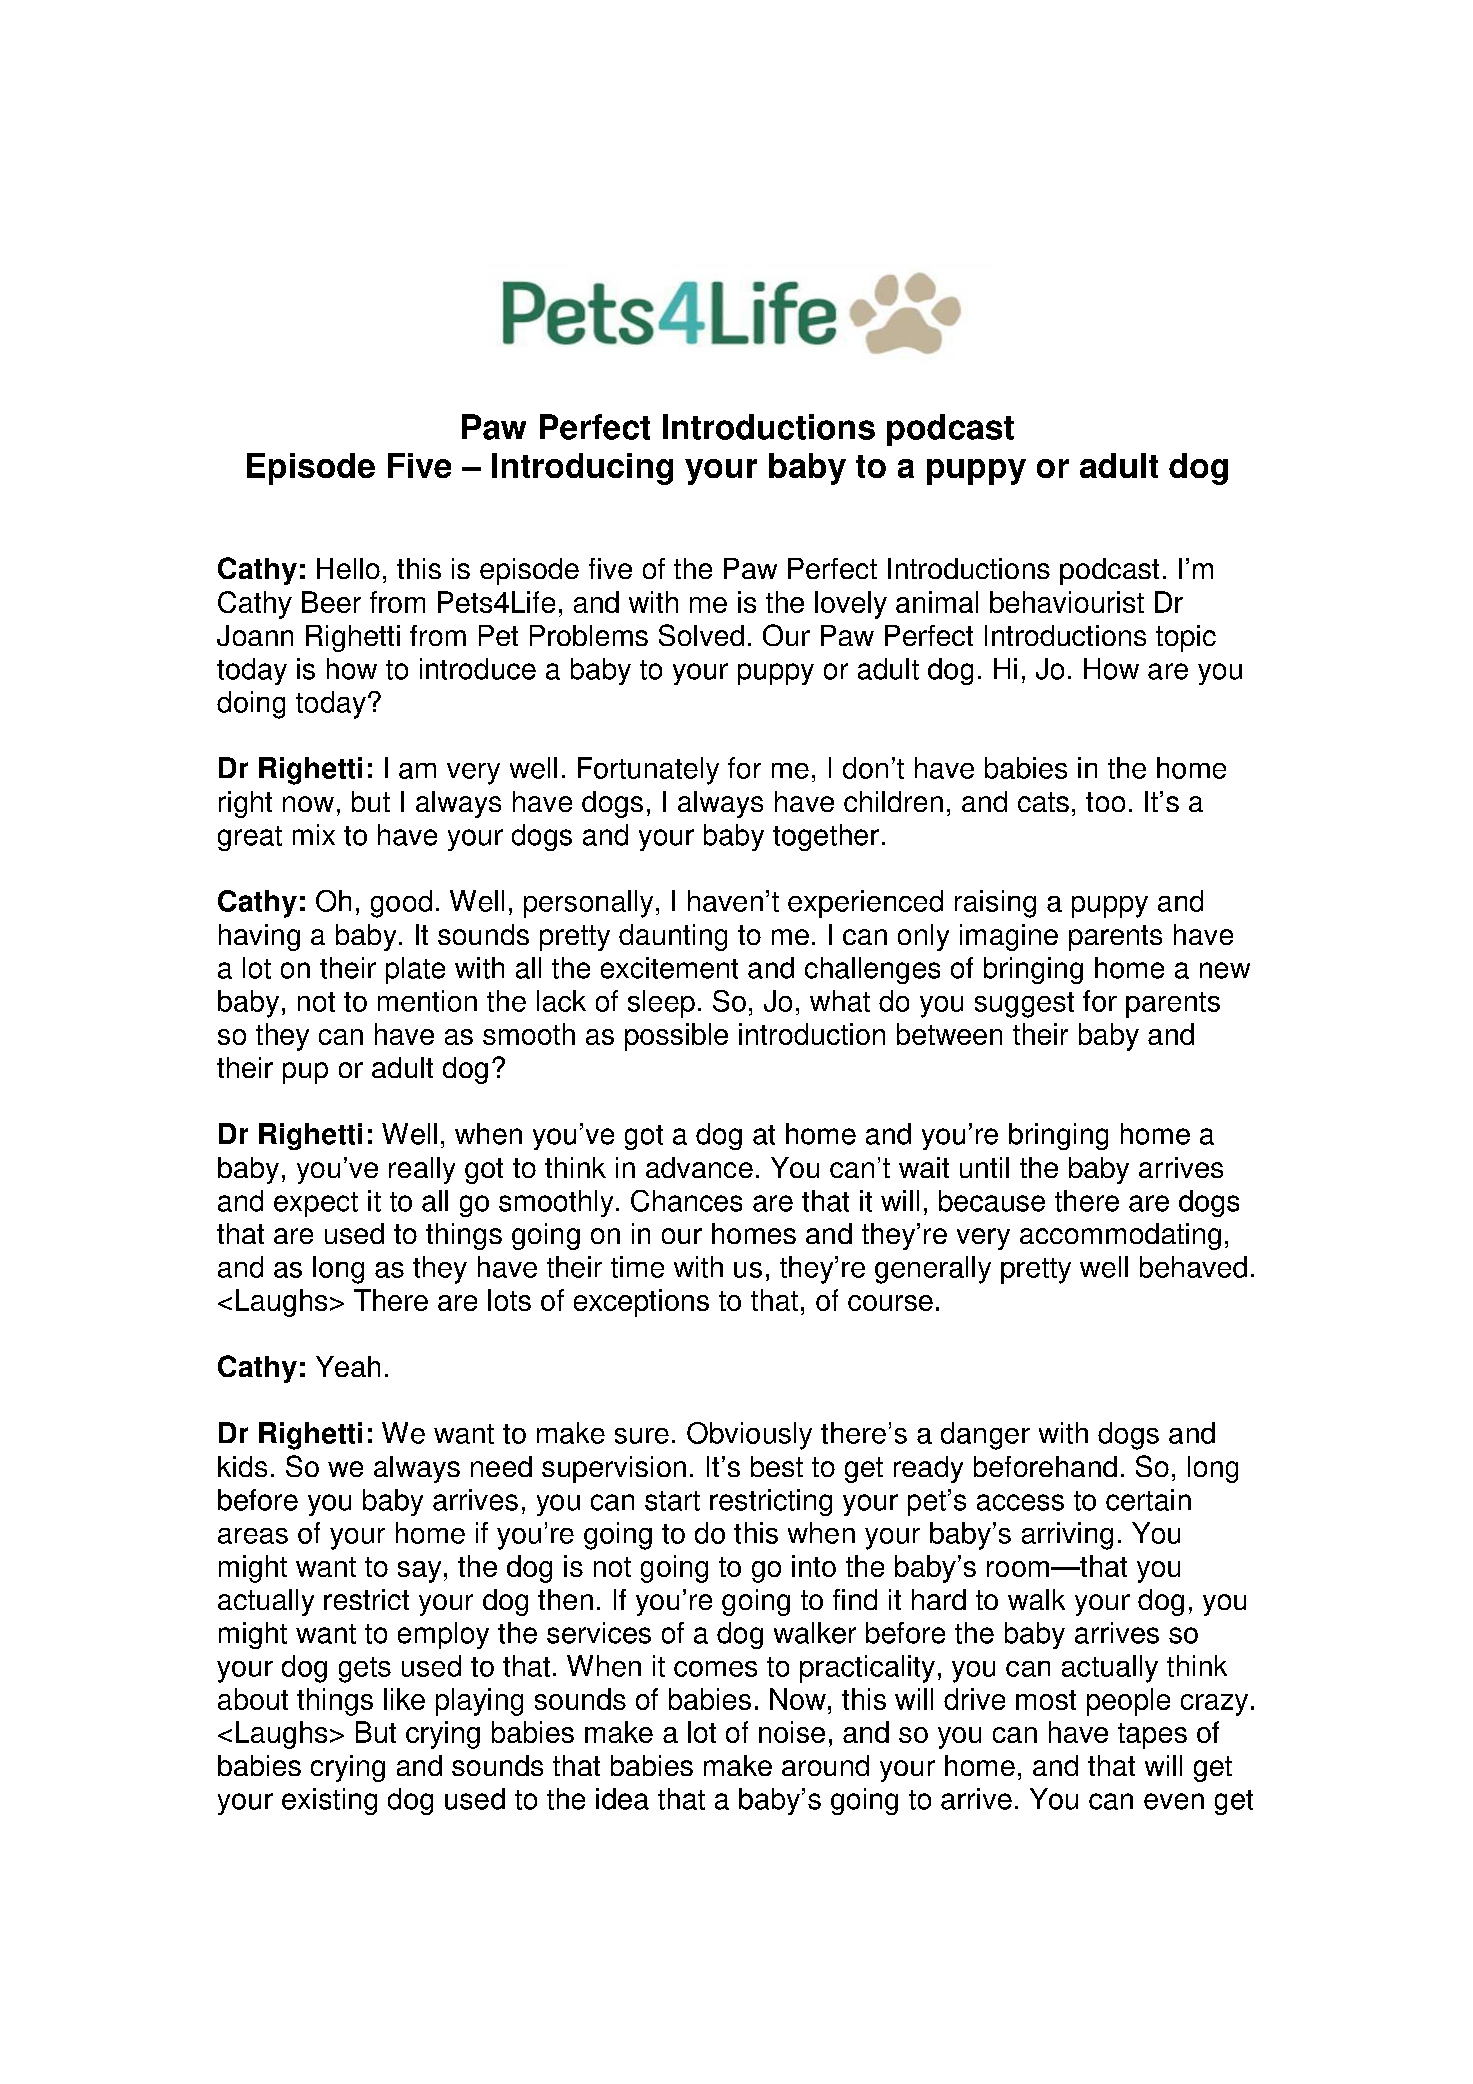 This document has height=2084, width=1473. Describe the element at coordinates (329, 1801) in the document. I see `existing` at that location.
